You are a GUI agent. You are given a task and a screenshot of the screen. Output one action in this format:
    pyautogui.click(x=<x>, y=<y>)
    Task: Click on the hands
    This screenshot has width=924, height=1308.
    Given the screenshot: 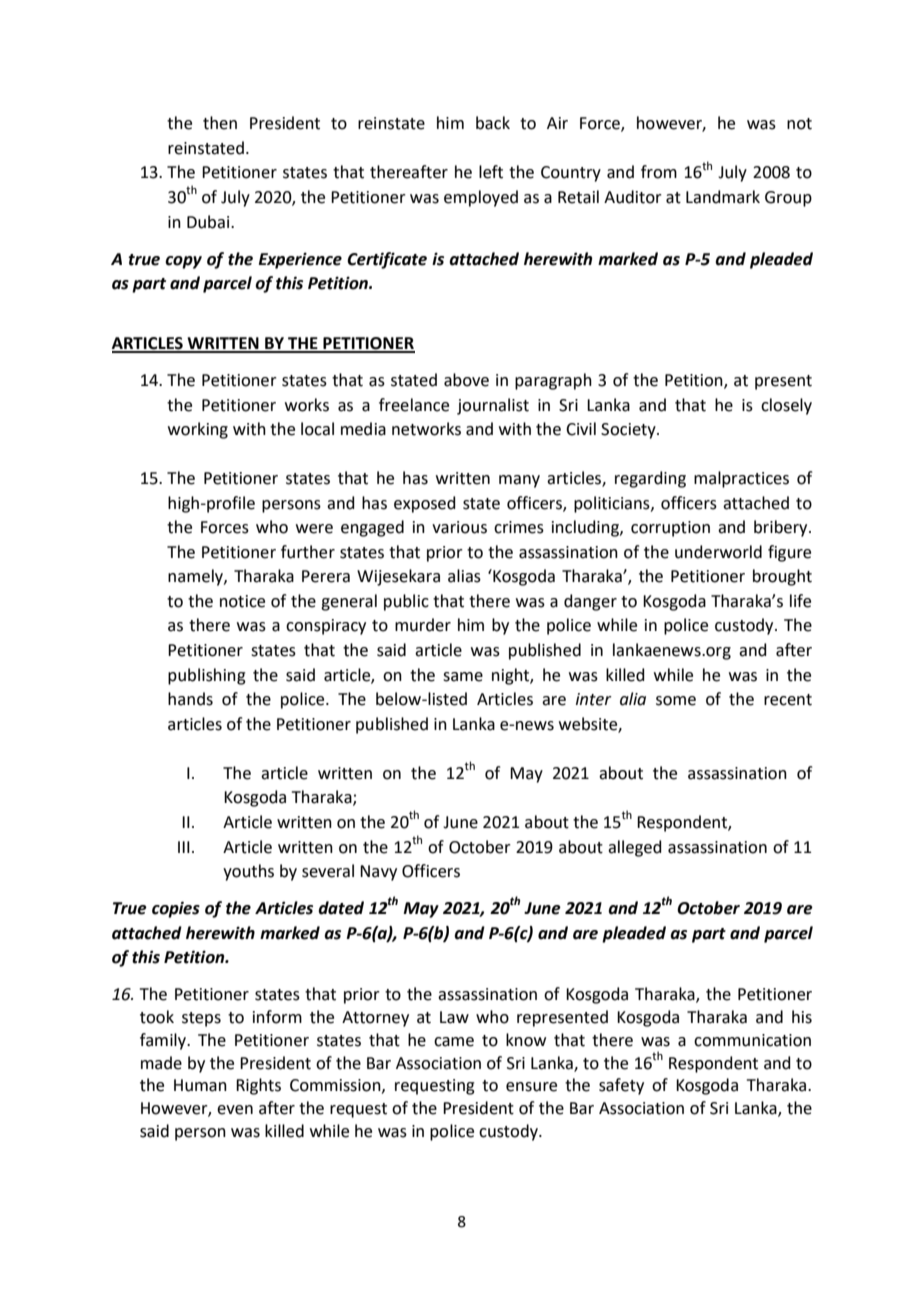 What is the action you would take?
    pyautogui.click(x=190, y=699)
